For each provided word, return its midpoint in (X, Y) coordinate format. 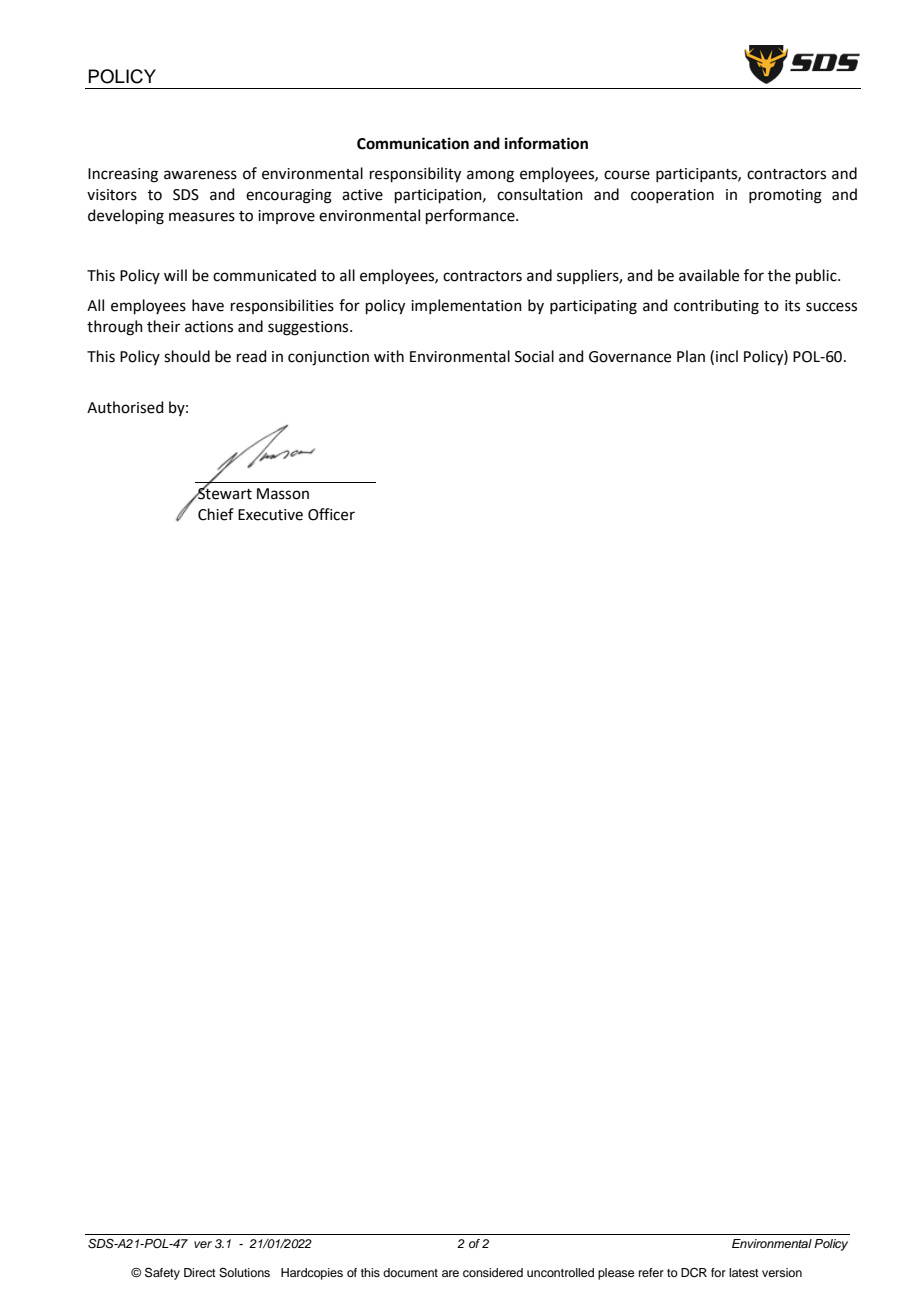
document (410, 1272)
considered (493, 1272)
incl (727, 356)
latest (744, 1272)
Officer (331, 514)
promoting (785, 196)
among (490, 176)
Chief (216, 514)
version (782, 1272)
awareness (200, 175)
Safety (162, 1273)
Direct (200, 1272)
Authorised (125, 407)
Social (534, 356)
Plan (691, 356)
